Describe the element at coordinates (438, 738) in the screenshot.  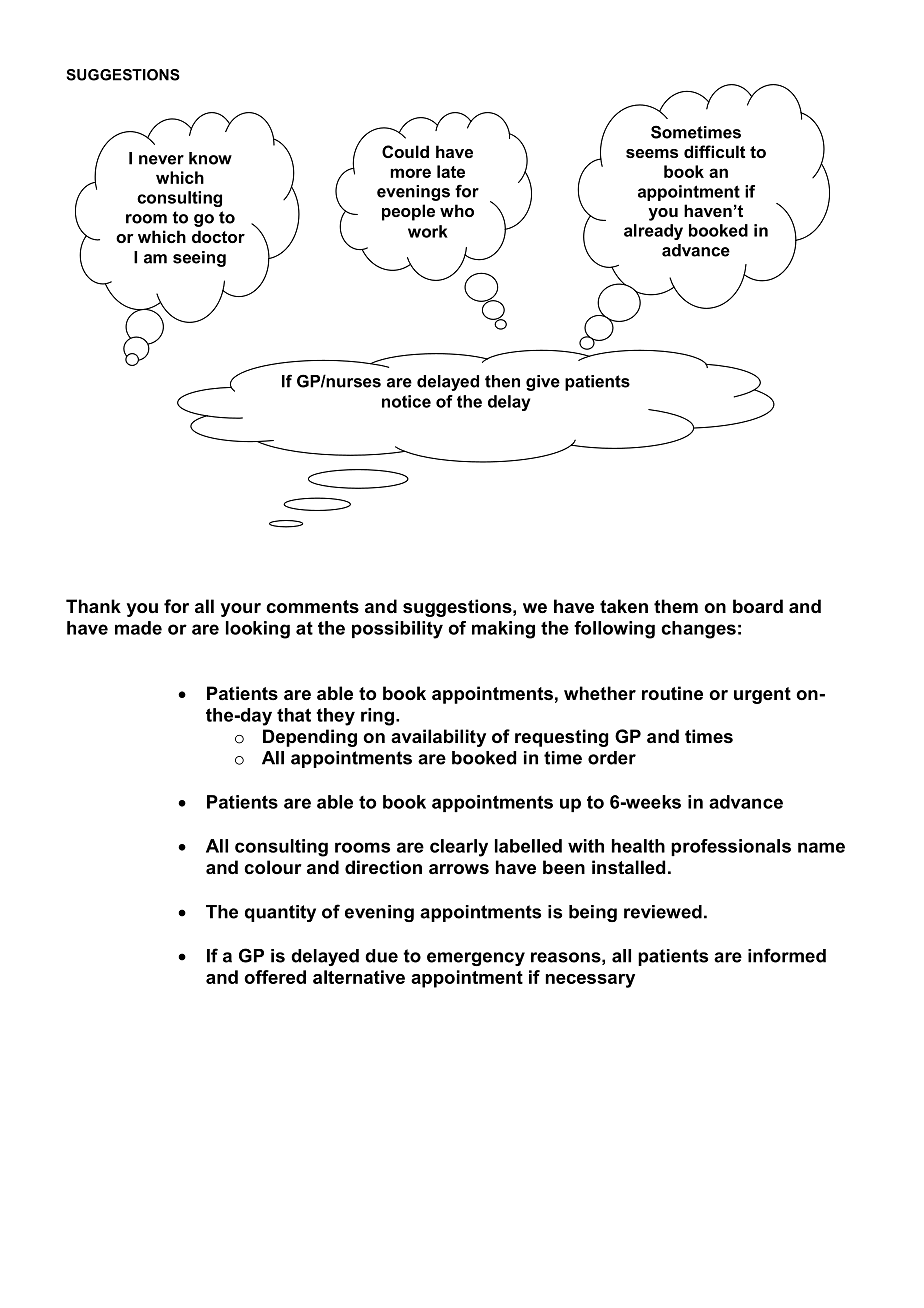
I see `availability` at that location.
